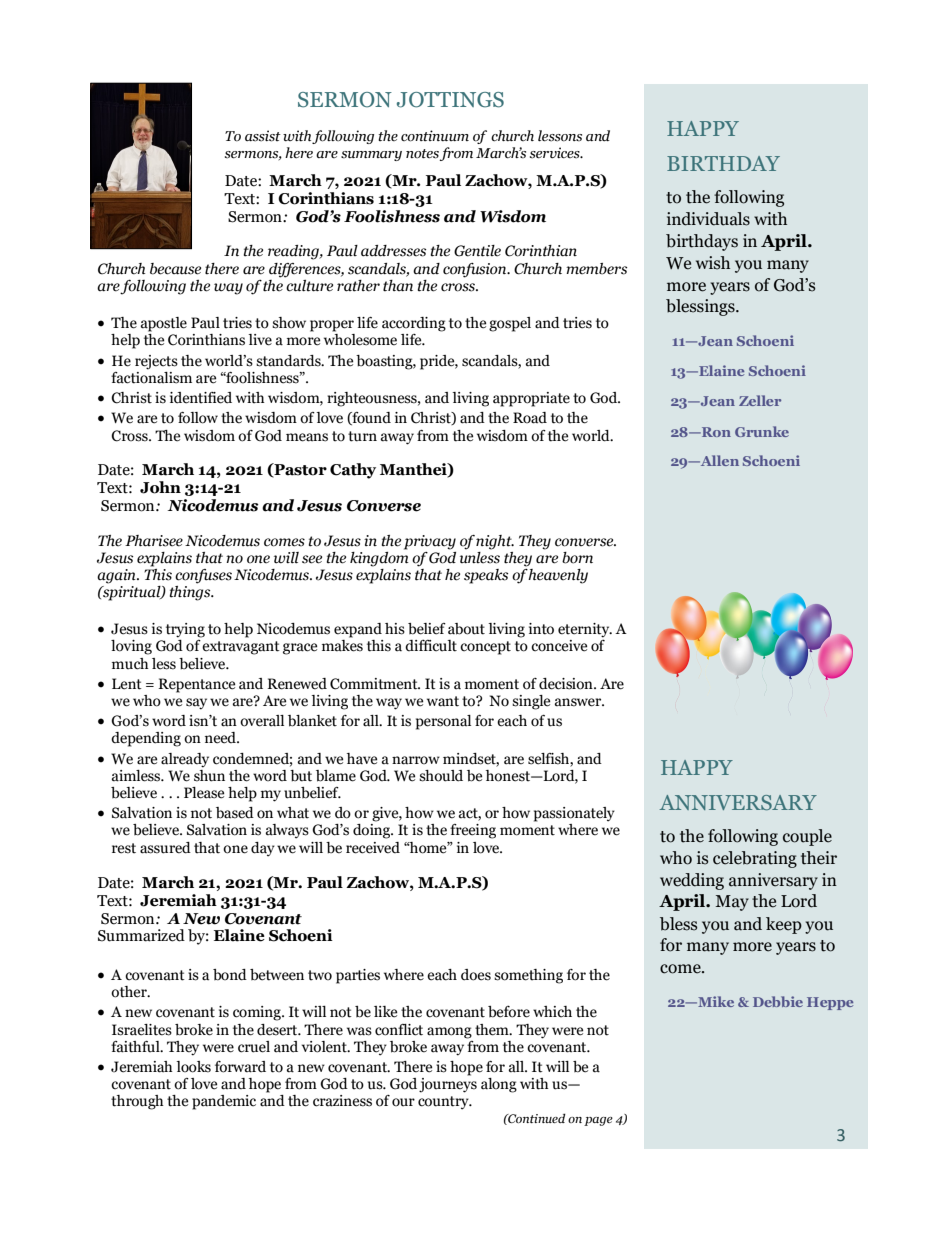 The height and width of the screenshot is (1233, 952). What do you see at coordinates (435, 136) in the screenshot?
I see `continuum` at bounding box center [435, 136].
